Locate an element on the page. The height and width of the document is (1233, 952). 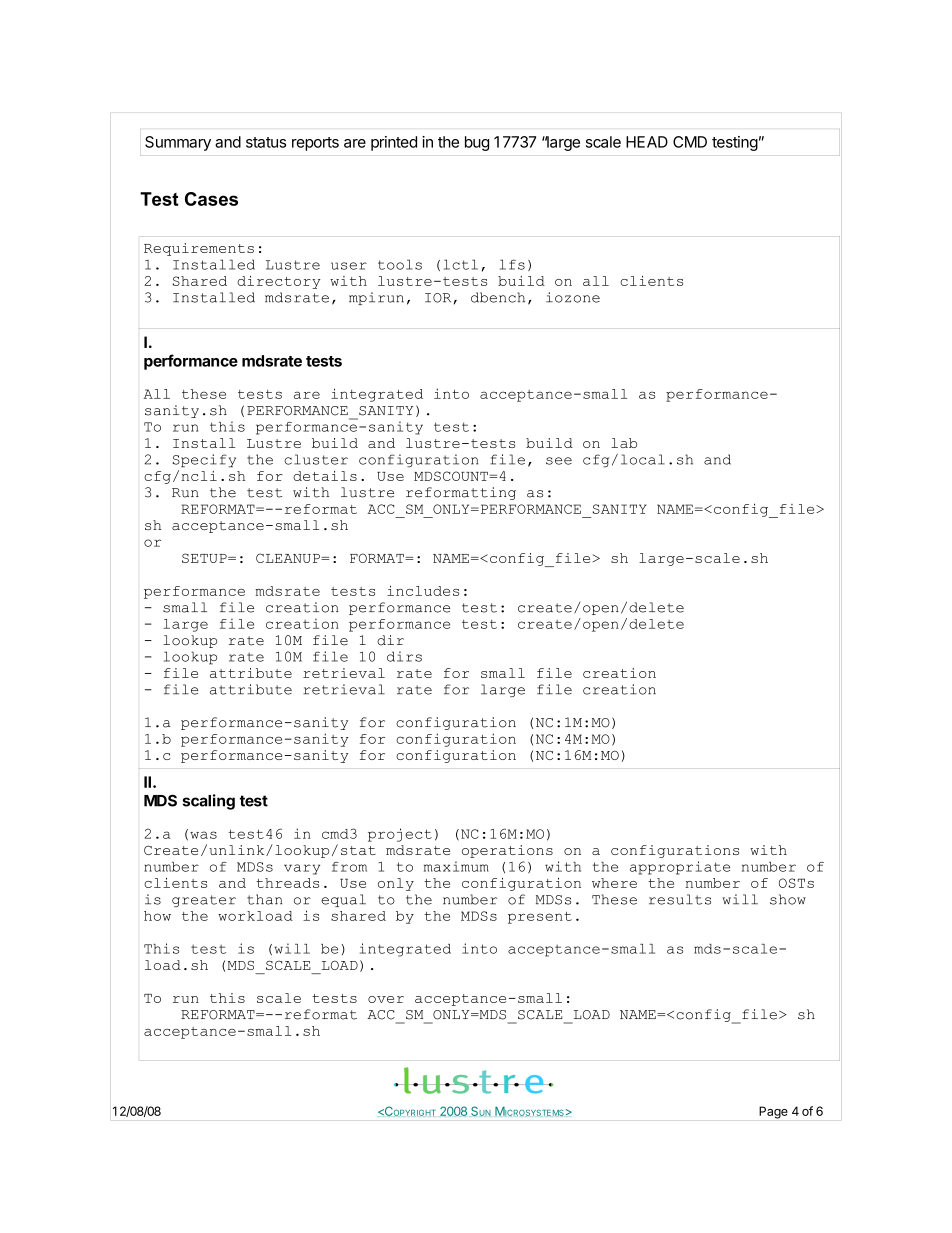
Cases is located at coordinates (211, 199).
